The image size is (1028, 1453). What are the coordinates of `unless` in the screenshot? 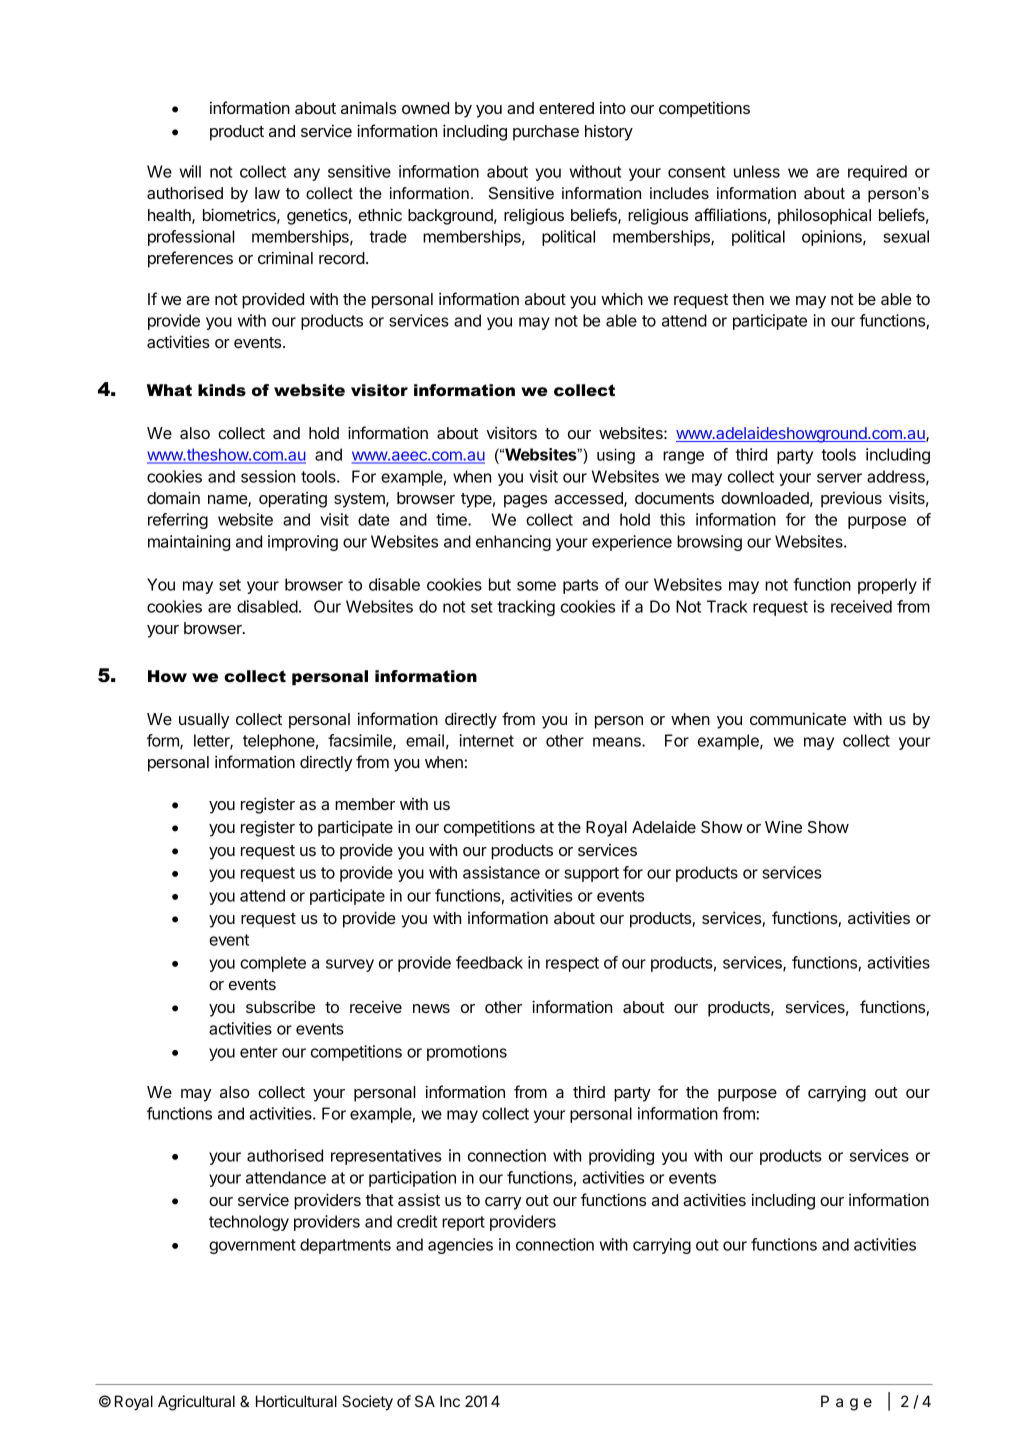 It's located at (757, 171).
